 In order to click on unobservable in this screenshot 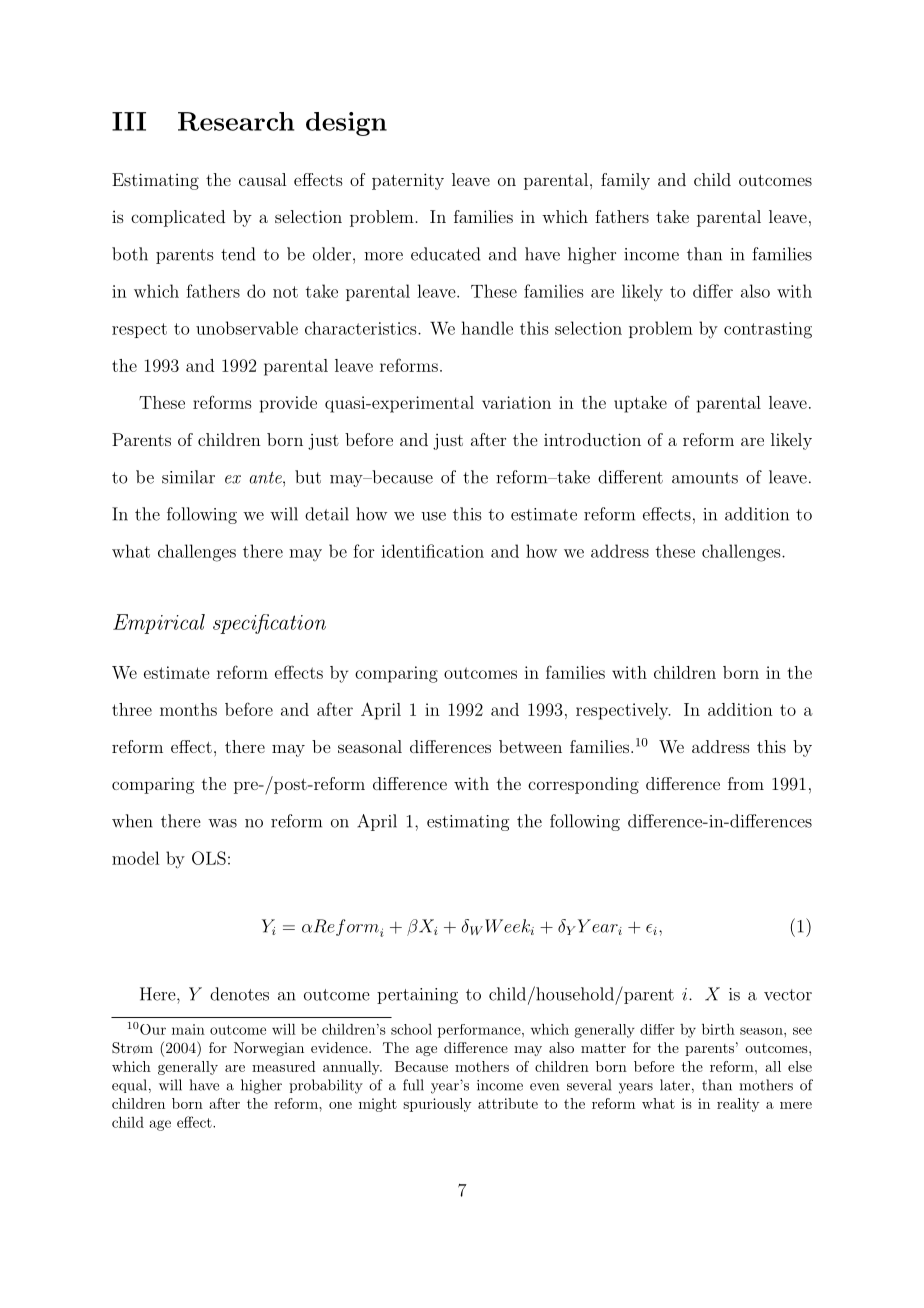, I will do `click(247, 328)`.
